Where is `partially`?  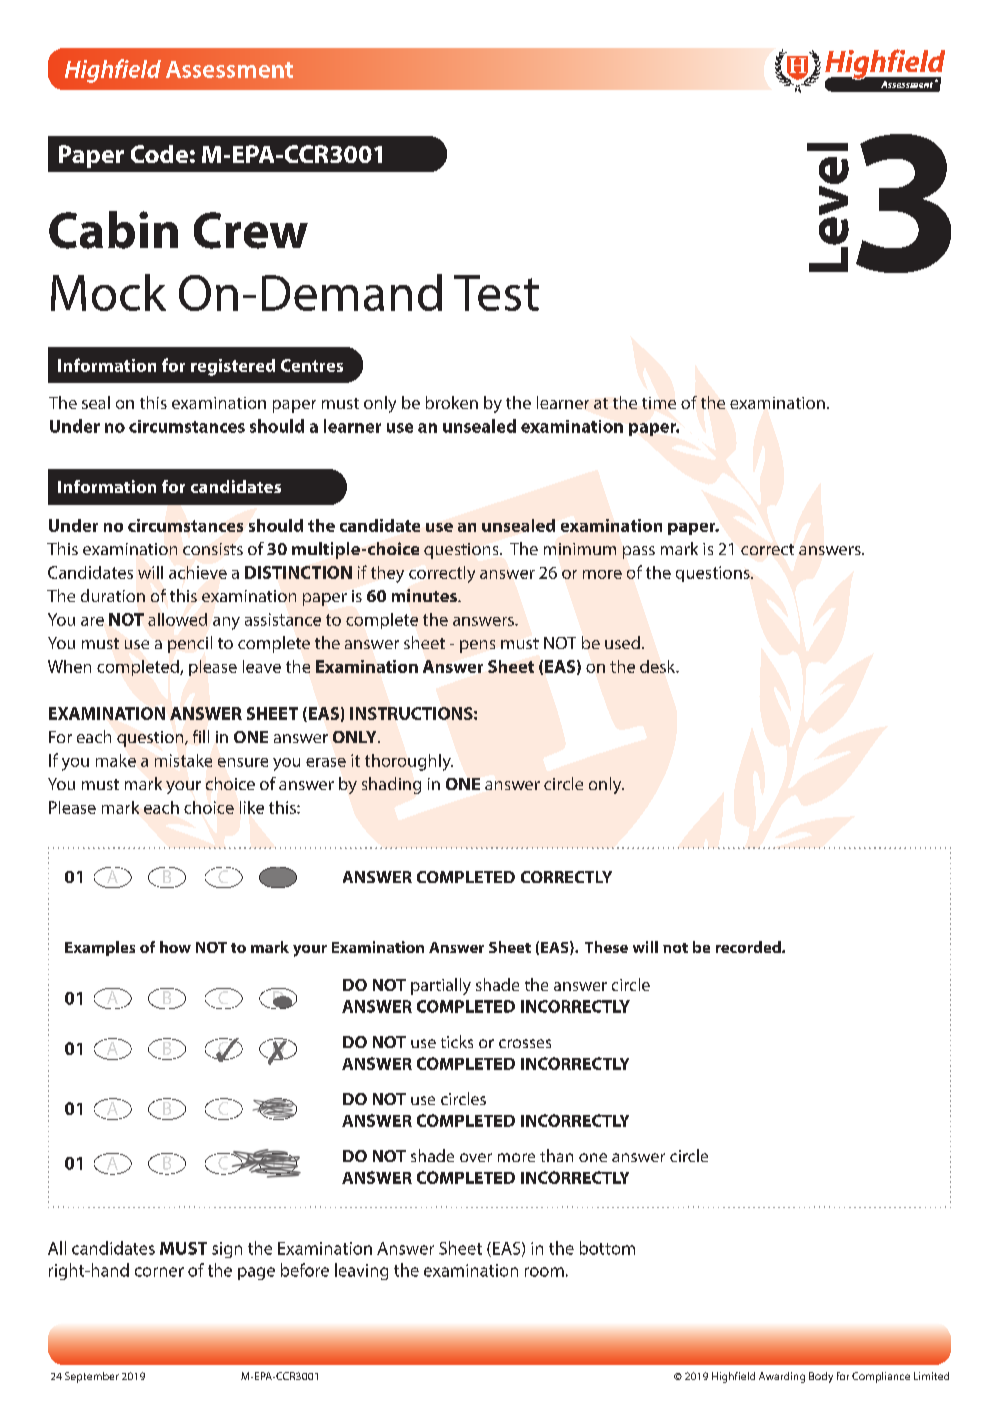 partially is located at coordinates (441, 986).
